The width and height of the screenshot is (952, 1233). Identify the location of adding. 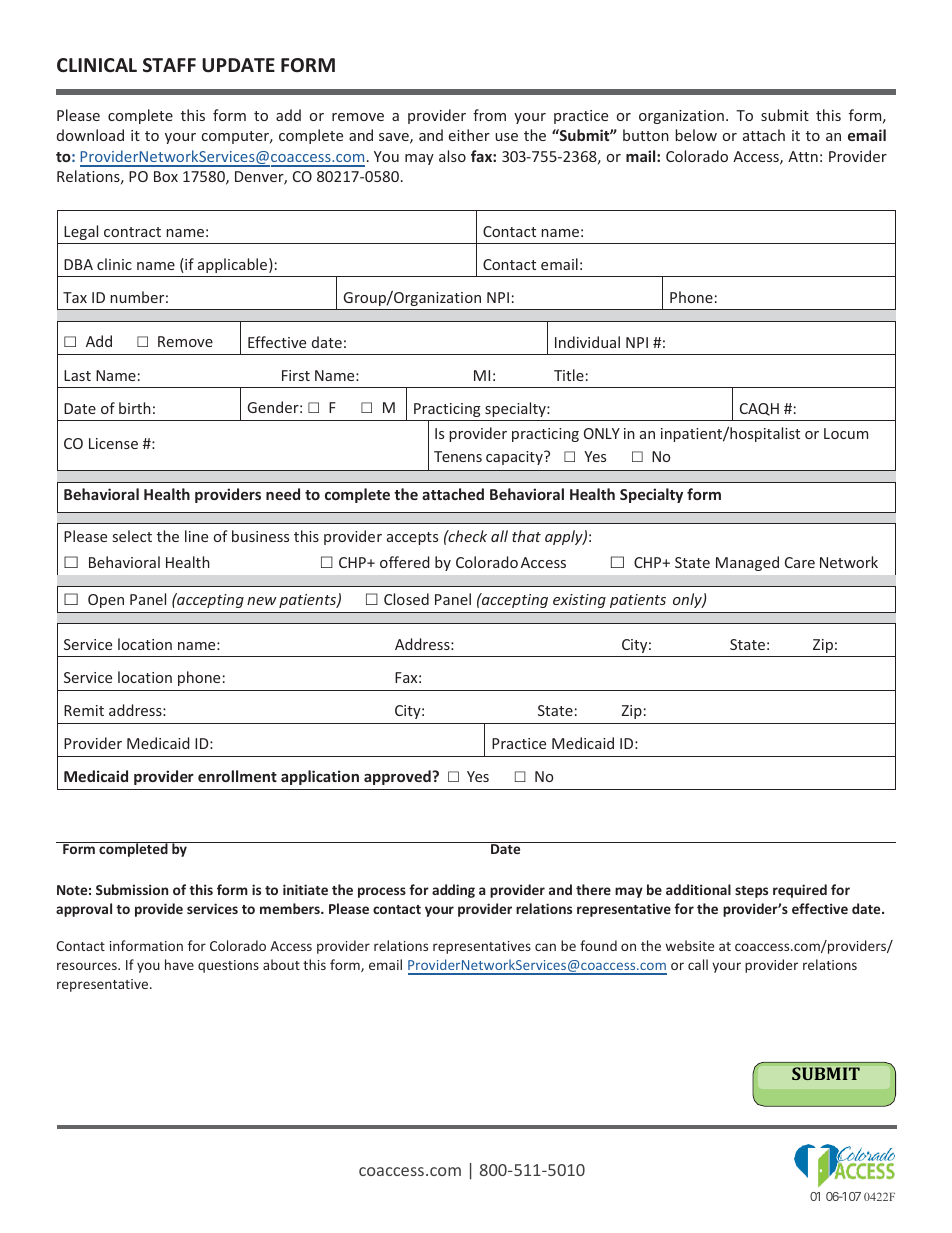
(453, 891).
